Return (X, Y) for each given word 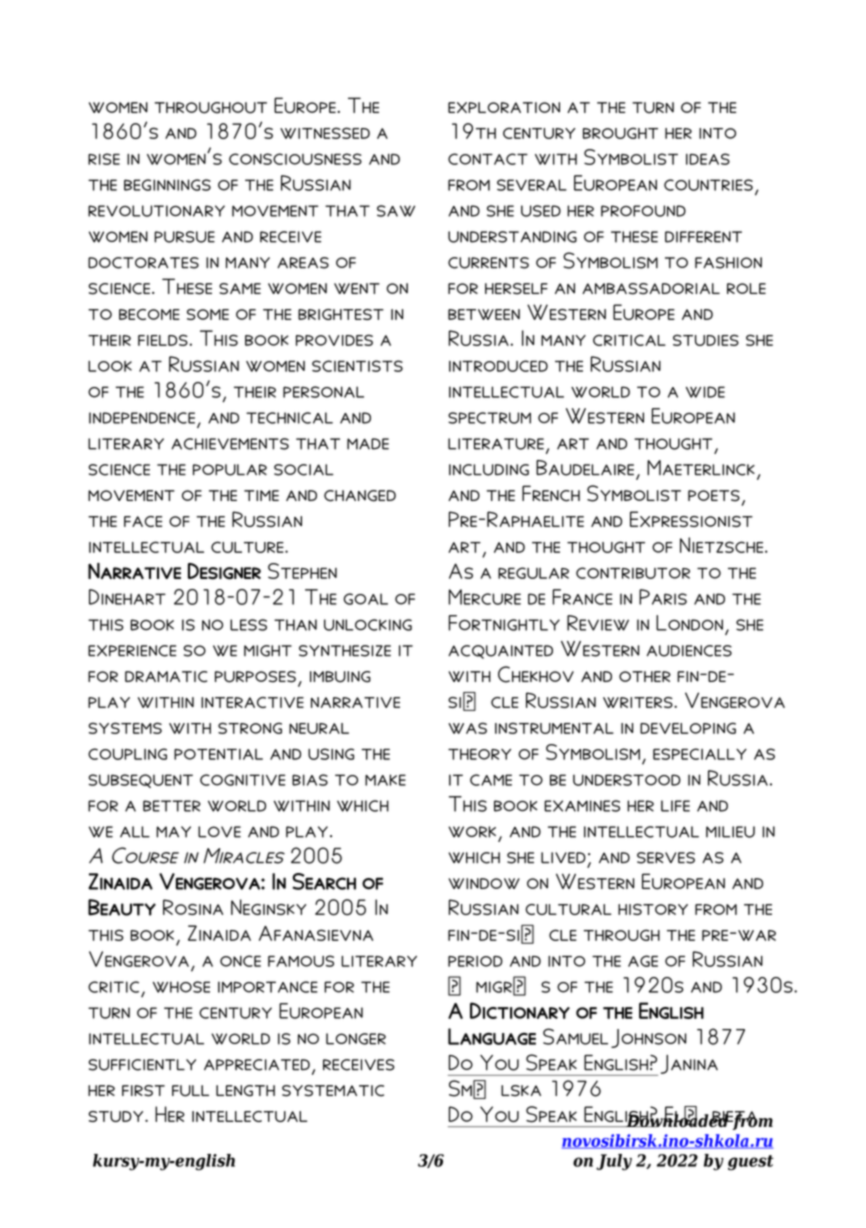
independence (142, 418)
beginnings (167, 185)
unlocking (368, 625)
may (173, 832)
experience (132, 651)
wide (705, 392)
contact (488, 159)
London (689, 623)
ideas (708, 159)
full (190, 1091)
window (484, 883)
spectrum (489, 418)
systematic (333, 1091)
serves (666, 858)
